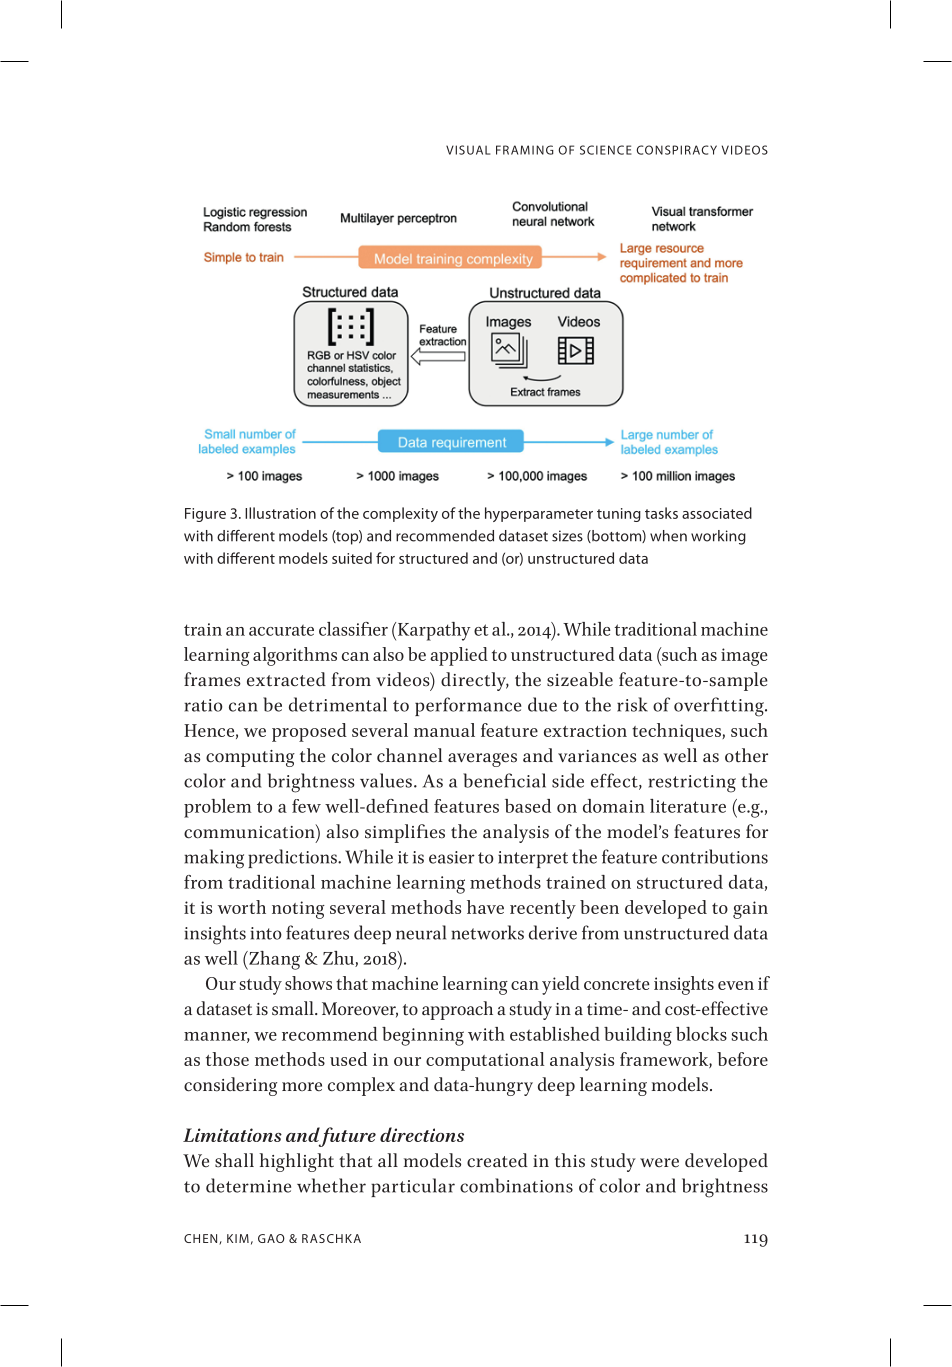 Image resolution: width=952 pixels, height=1367 pixels. I want to click on techniques, so click(677, 732).
